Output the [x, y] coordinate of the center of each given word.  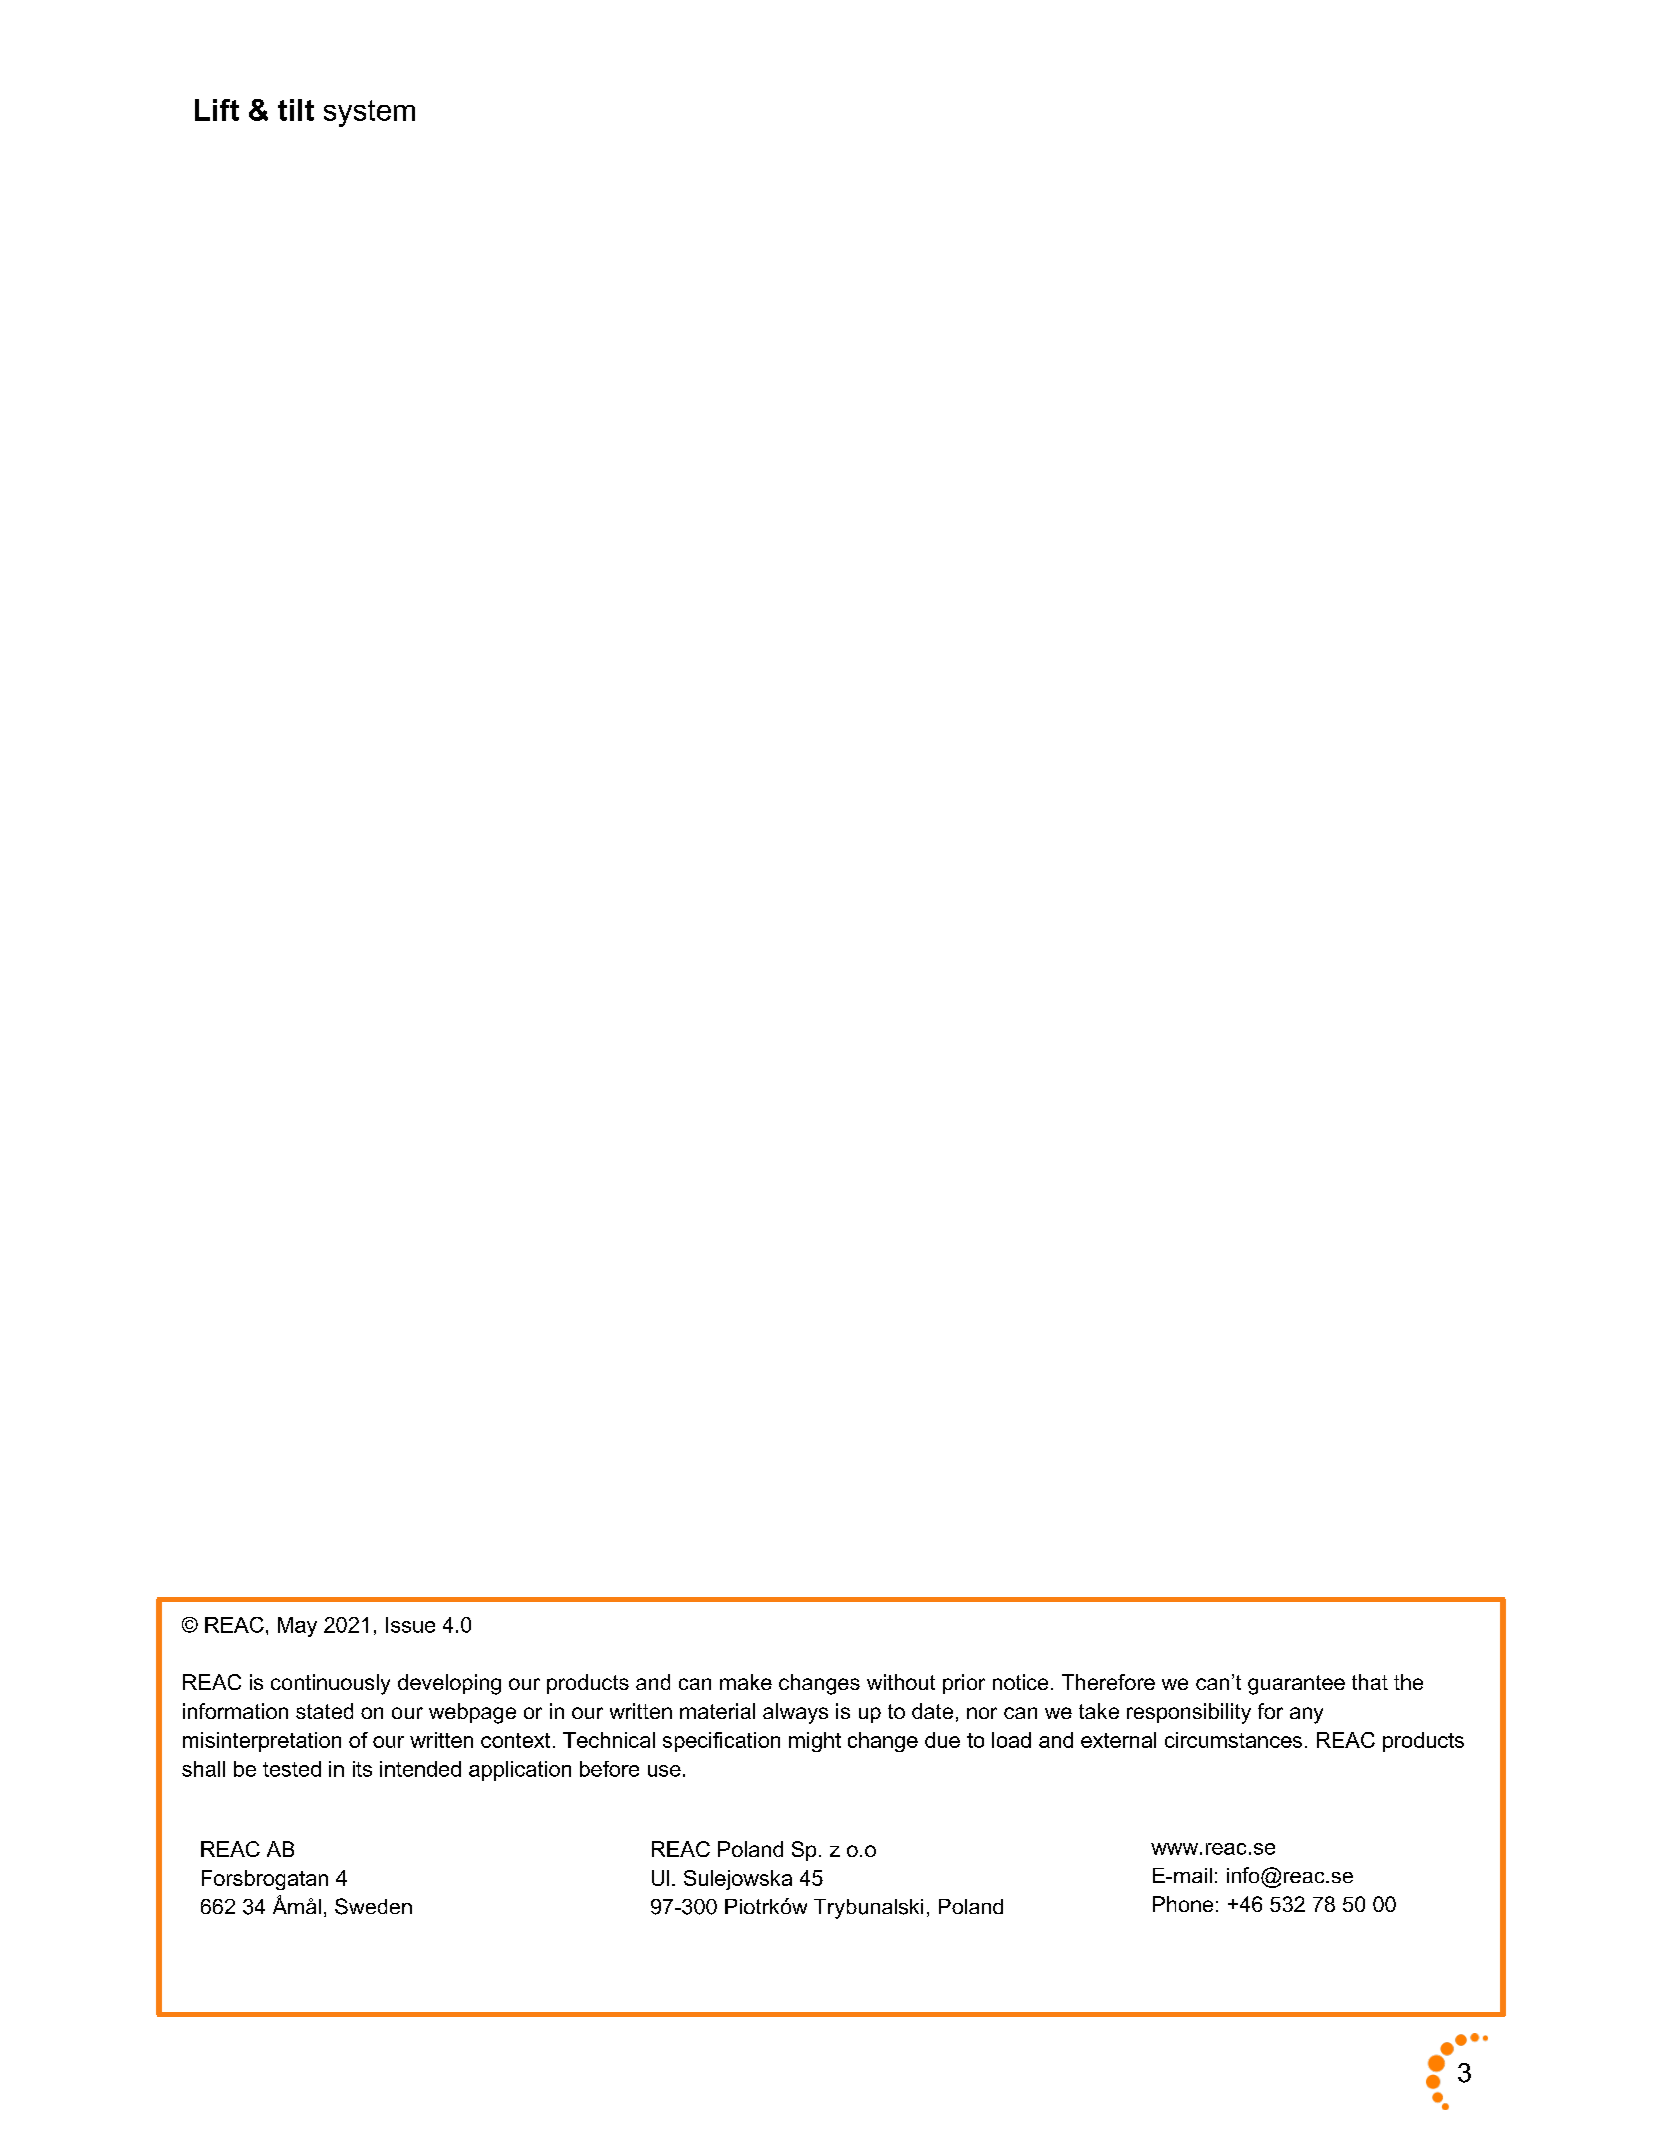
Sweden [373, 1906]
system [369, 113]
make [746, 1682]
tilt [296, 110]
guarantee [1296, 1685]
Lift [217, 110]
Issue [410, 1625]
